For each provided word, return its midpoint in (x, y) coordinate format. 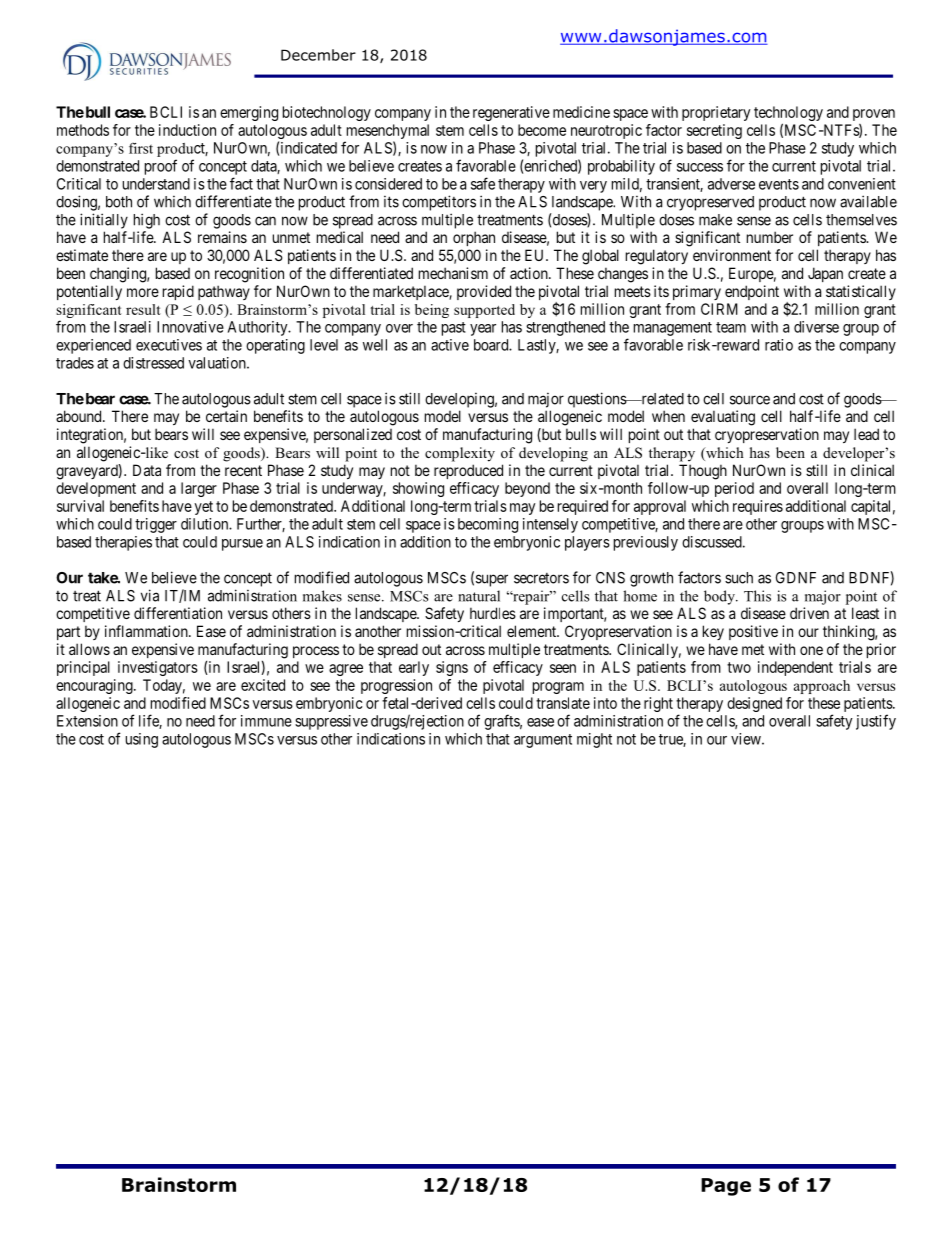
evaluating (723, 418)
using (142, 740)
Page (726, 1187)
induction (187, 130)
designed (754, 704)
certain (226, 416)
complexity (460, 454)
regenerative (511, 113)
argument (543, 741)
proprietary (716, 113)
